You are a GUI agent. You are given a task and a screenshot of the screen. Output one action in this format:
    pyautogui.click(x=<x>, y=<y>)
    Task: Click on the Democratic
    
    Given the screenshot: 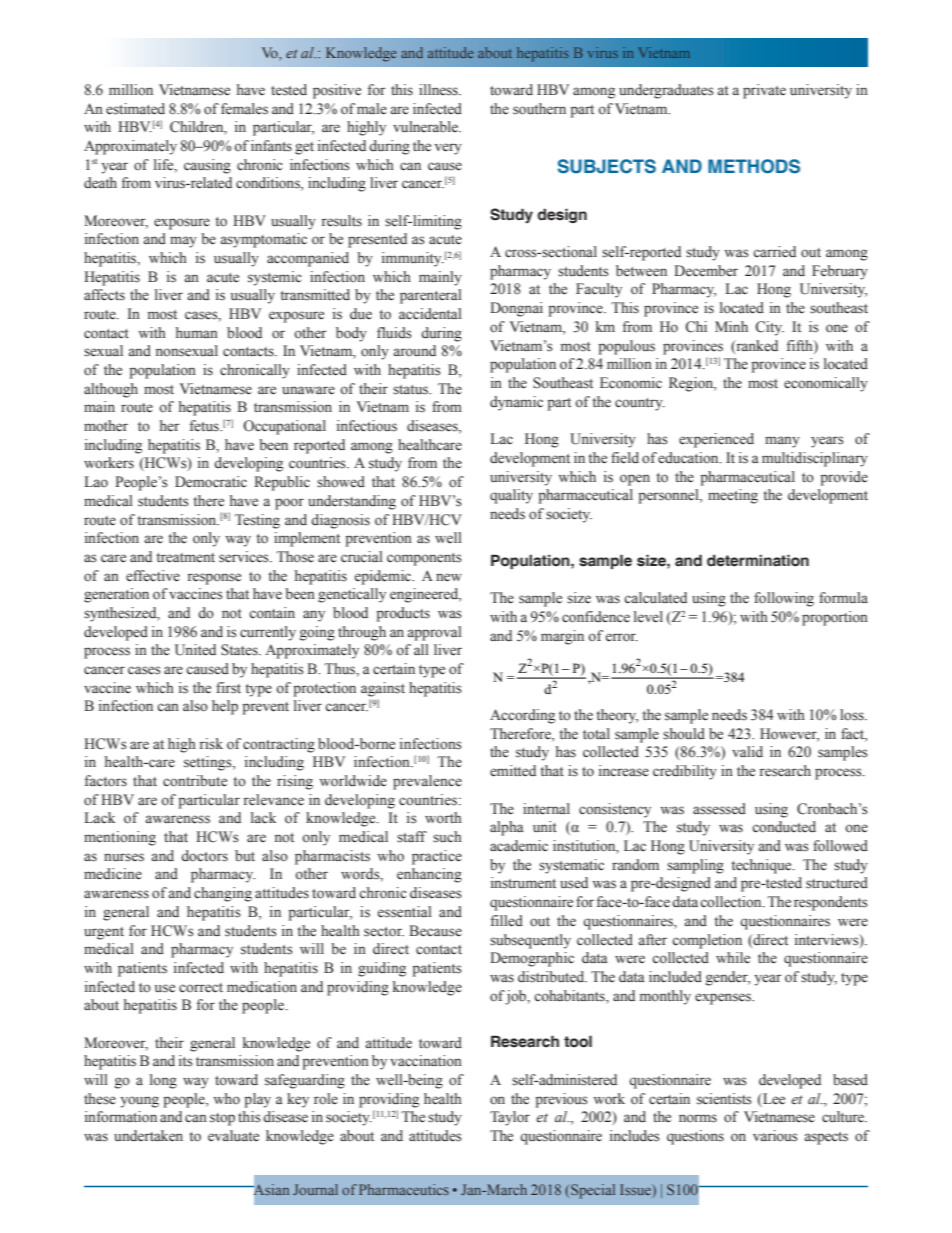 What is the action you would take?
    pyautogui.click(x=211, y=482)
